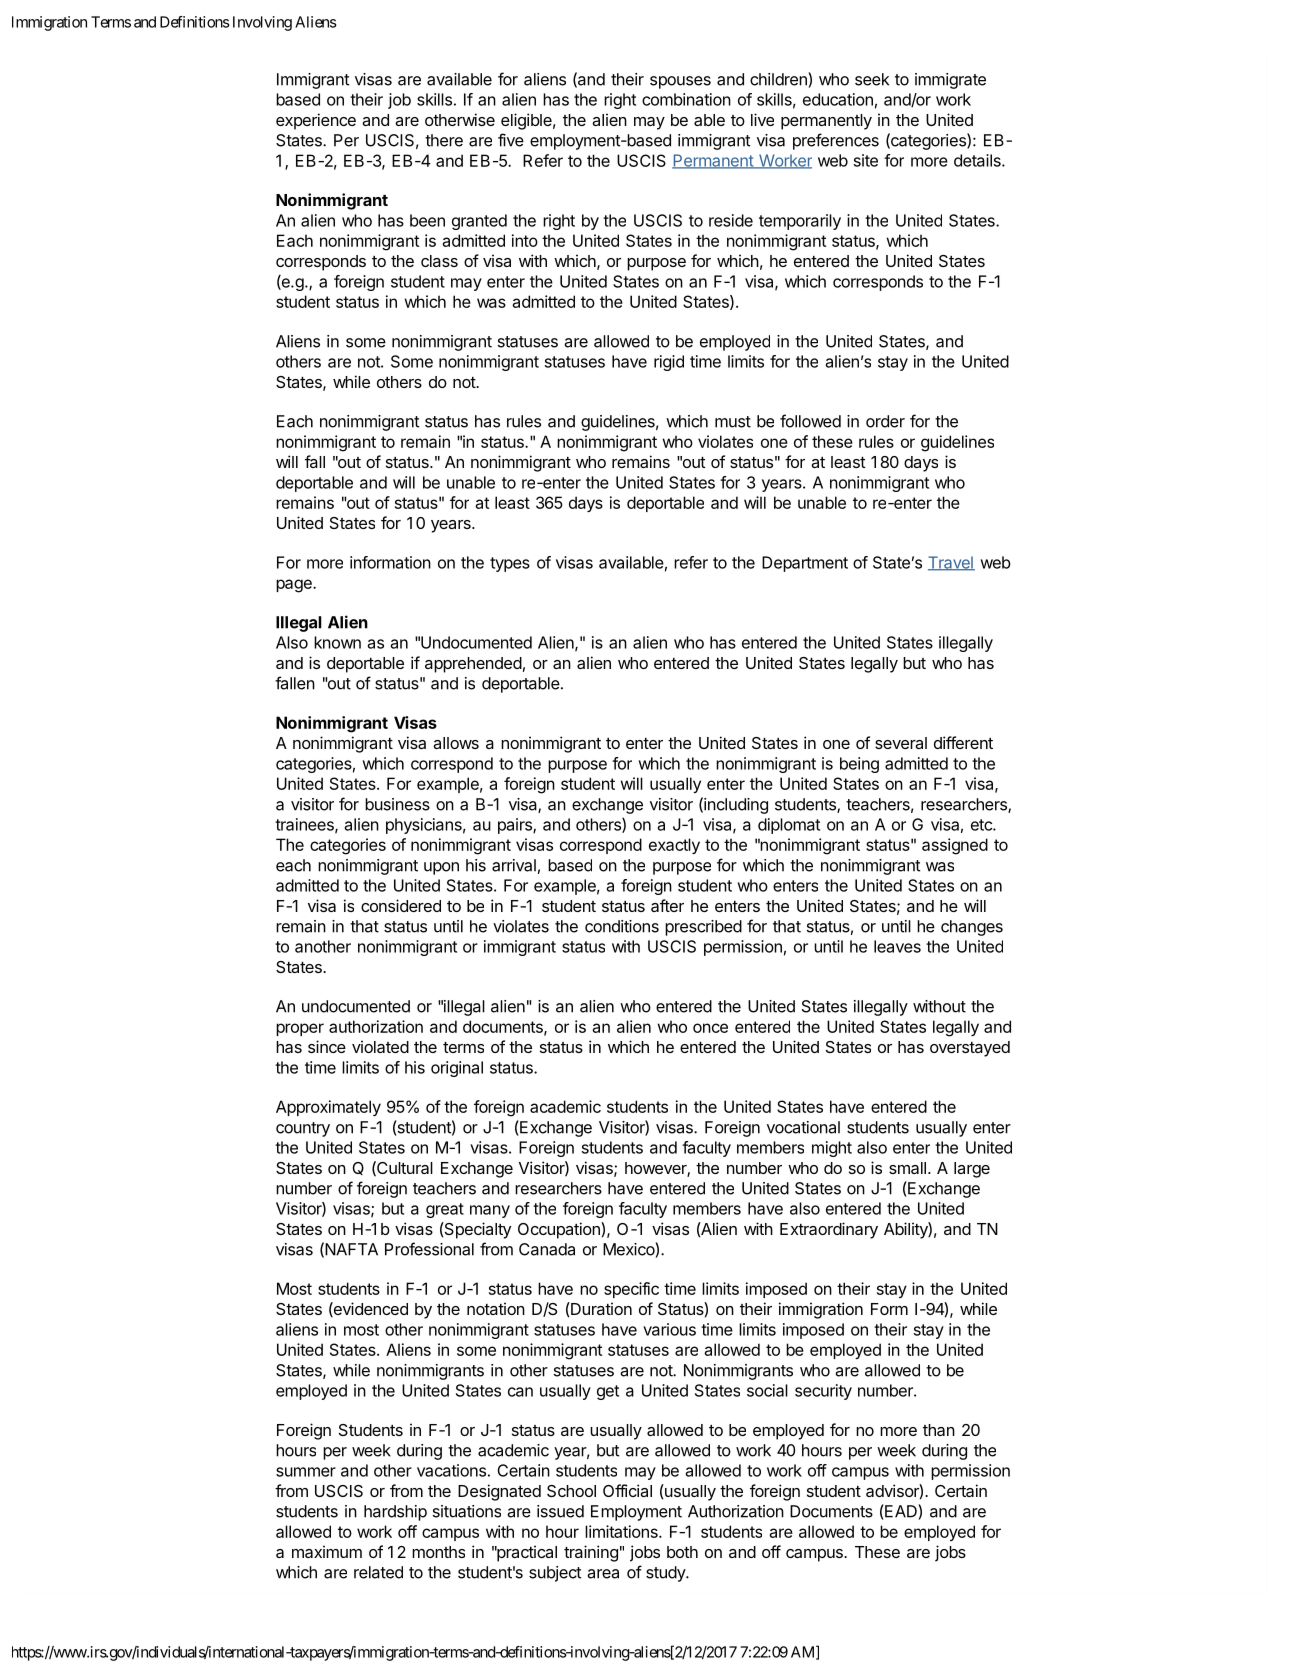 The width and height of the document is (1289, 1668). Describe the element at coordinates (686, 99) in the document. I see `combination` at that location.
